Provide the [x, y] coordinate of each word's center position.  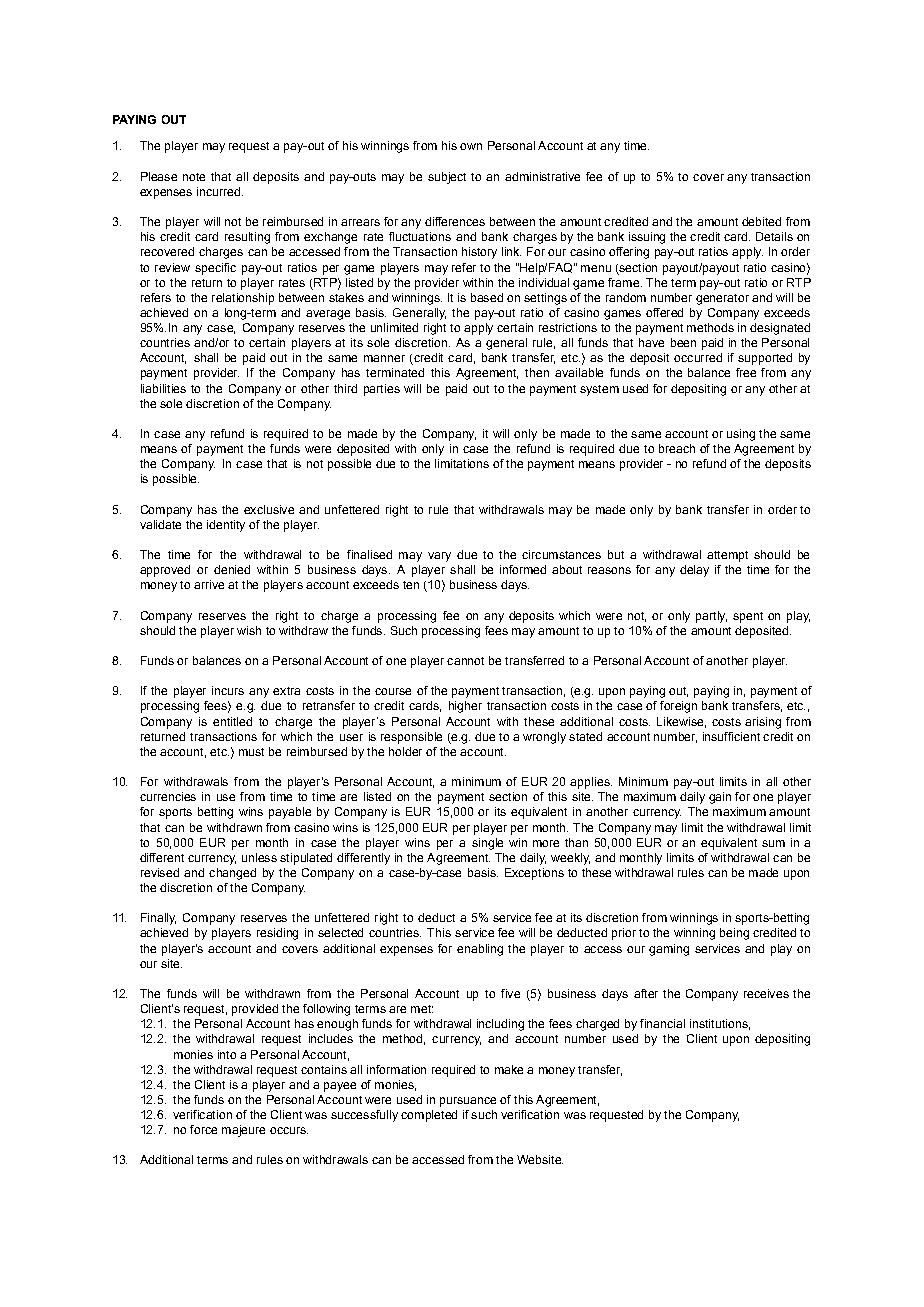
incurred [218, 191]
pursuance [468, 1102]
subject [447, 178]
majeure [243, 1131]
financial [662, 1023]
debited [761, 221]
